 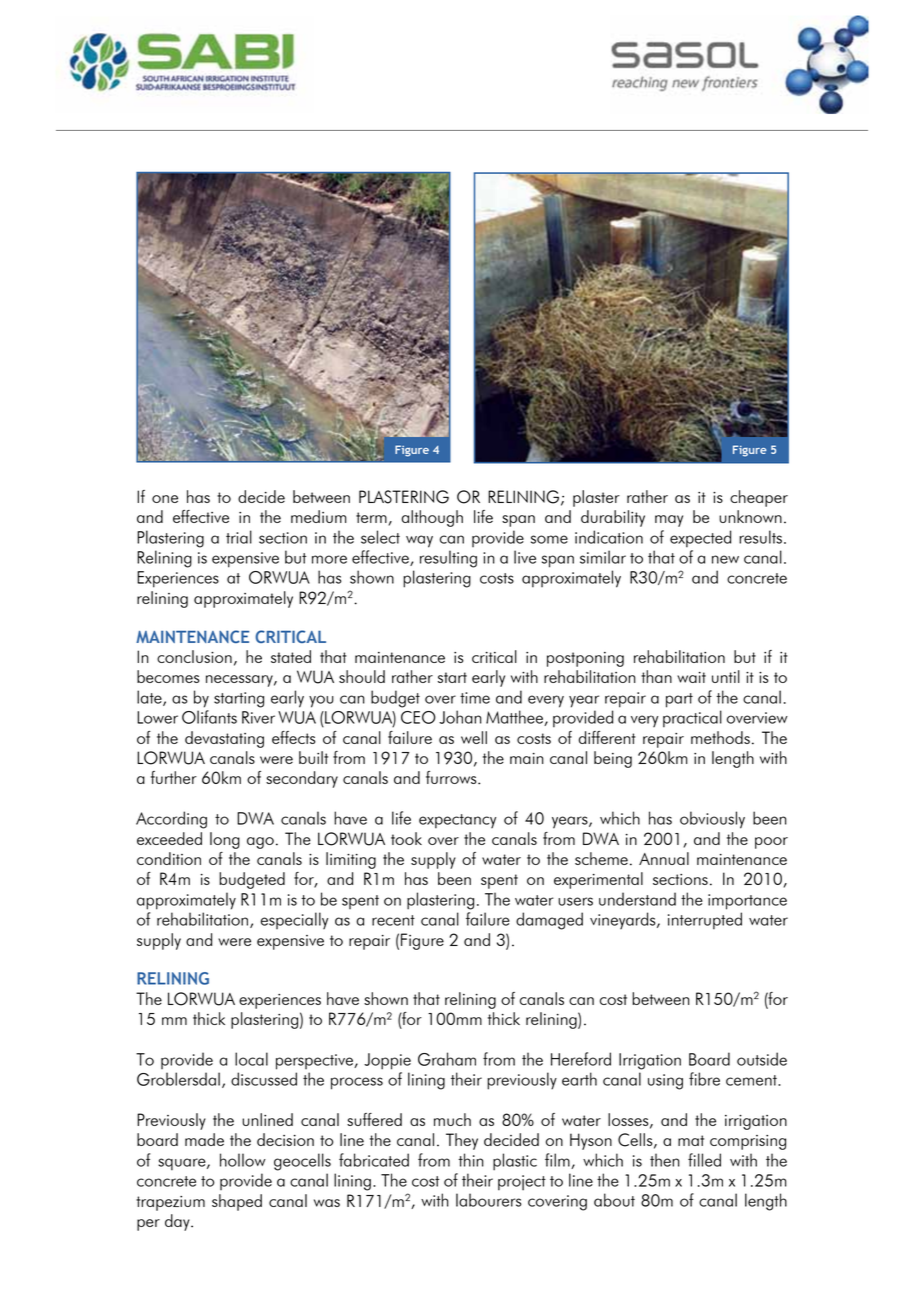 I want to click on although, so click(x=432, y=518).
